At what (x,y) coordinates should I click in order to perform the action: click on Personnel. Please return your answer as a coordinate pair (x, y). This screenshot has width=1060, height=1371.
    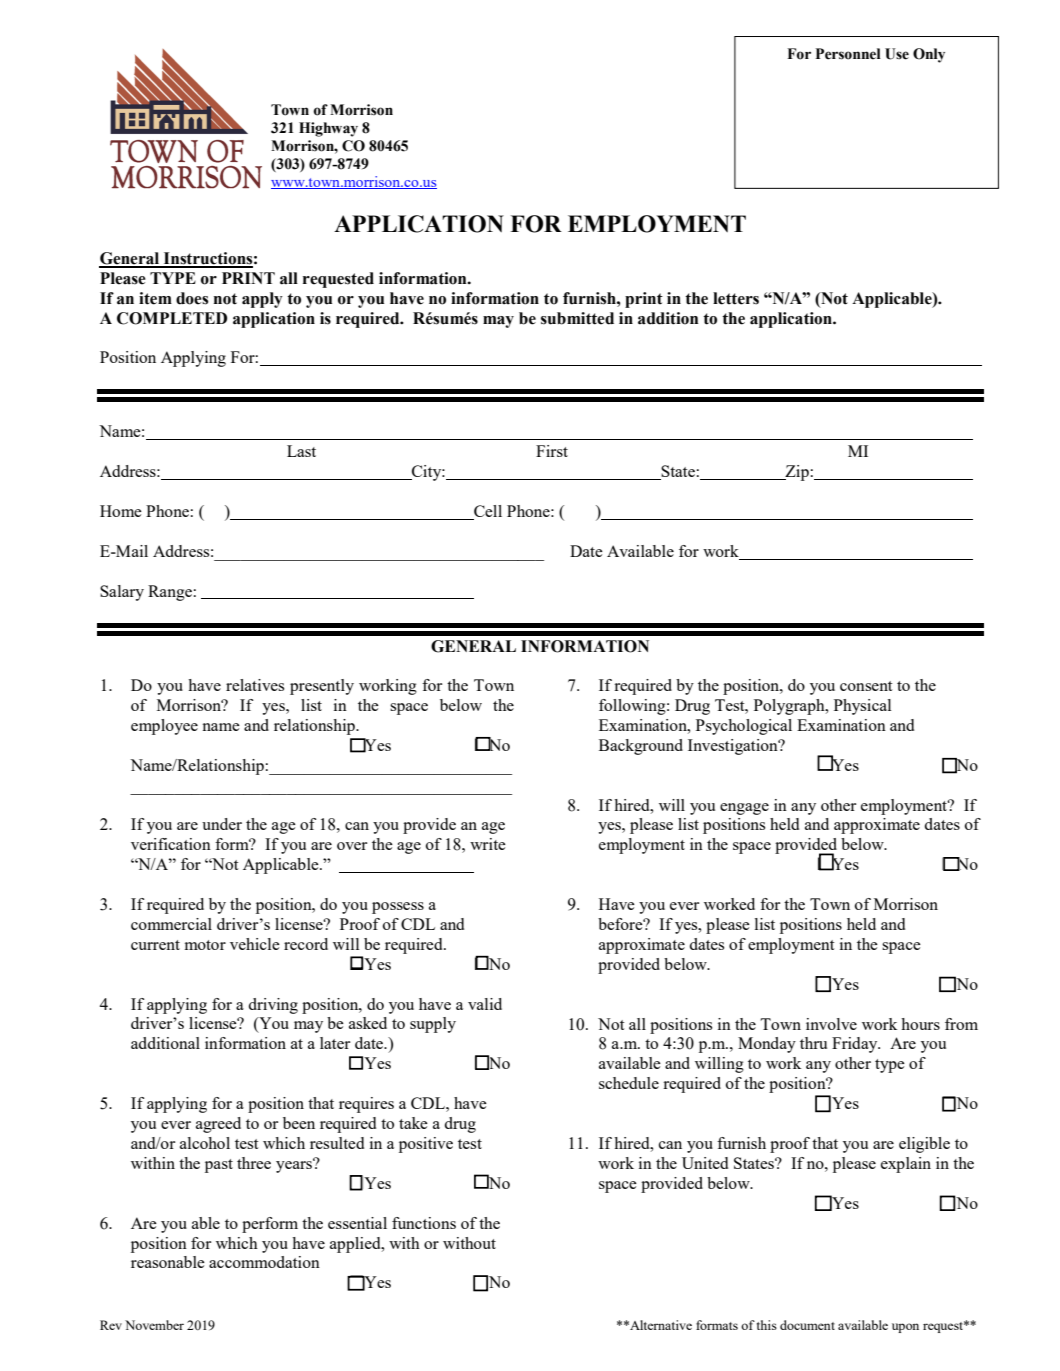
    Looking at the image, I should click on (848, 54).
